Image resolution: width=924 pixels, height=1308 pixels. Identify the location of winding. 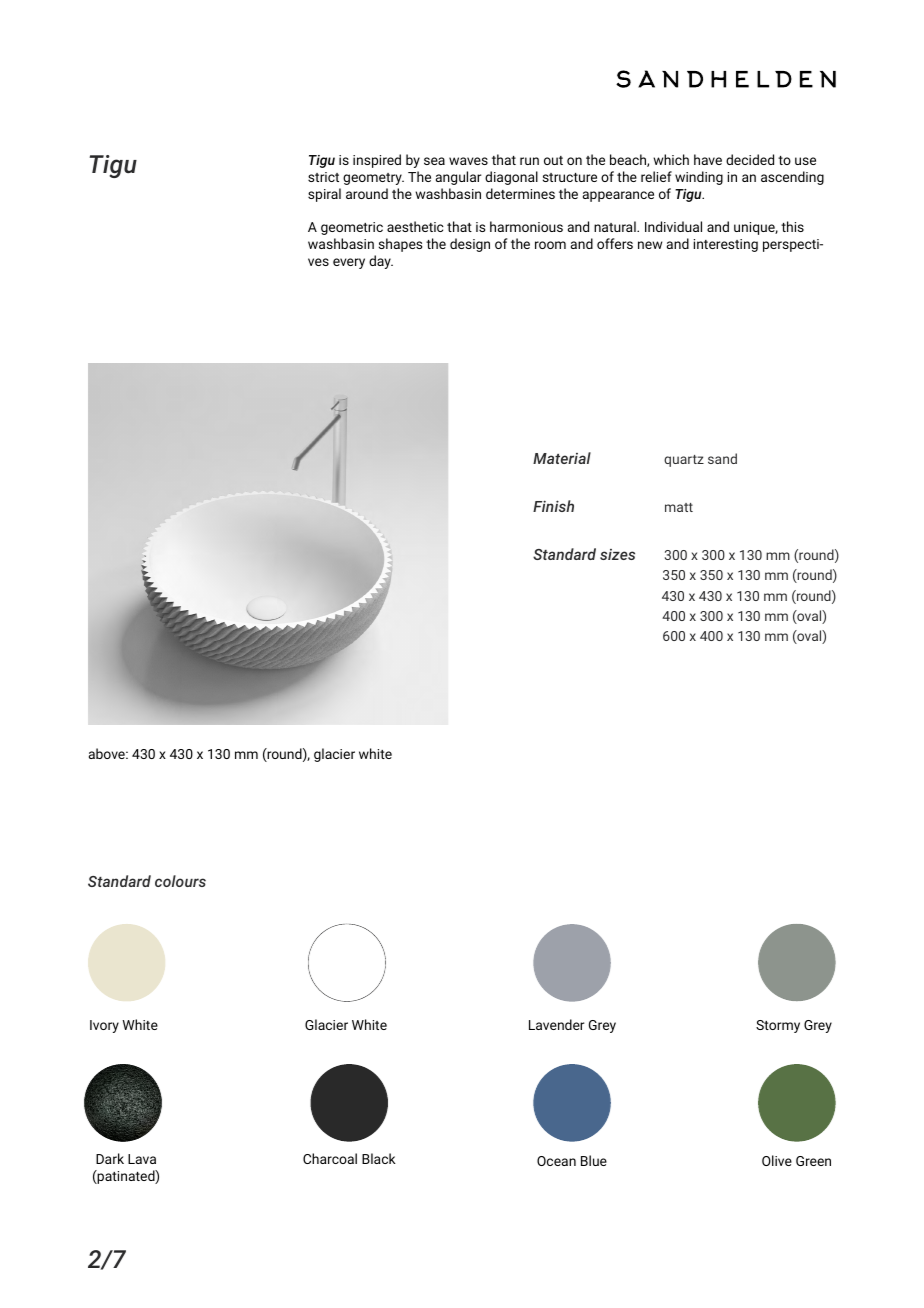
(699, 178).
